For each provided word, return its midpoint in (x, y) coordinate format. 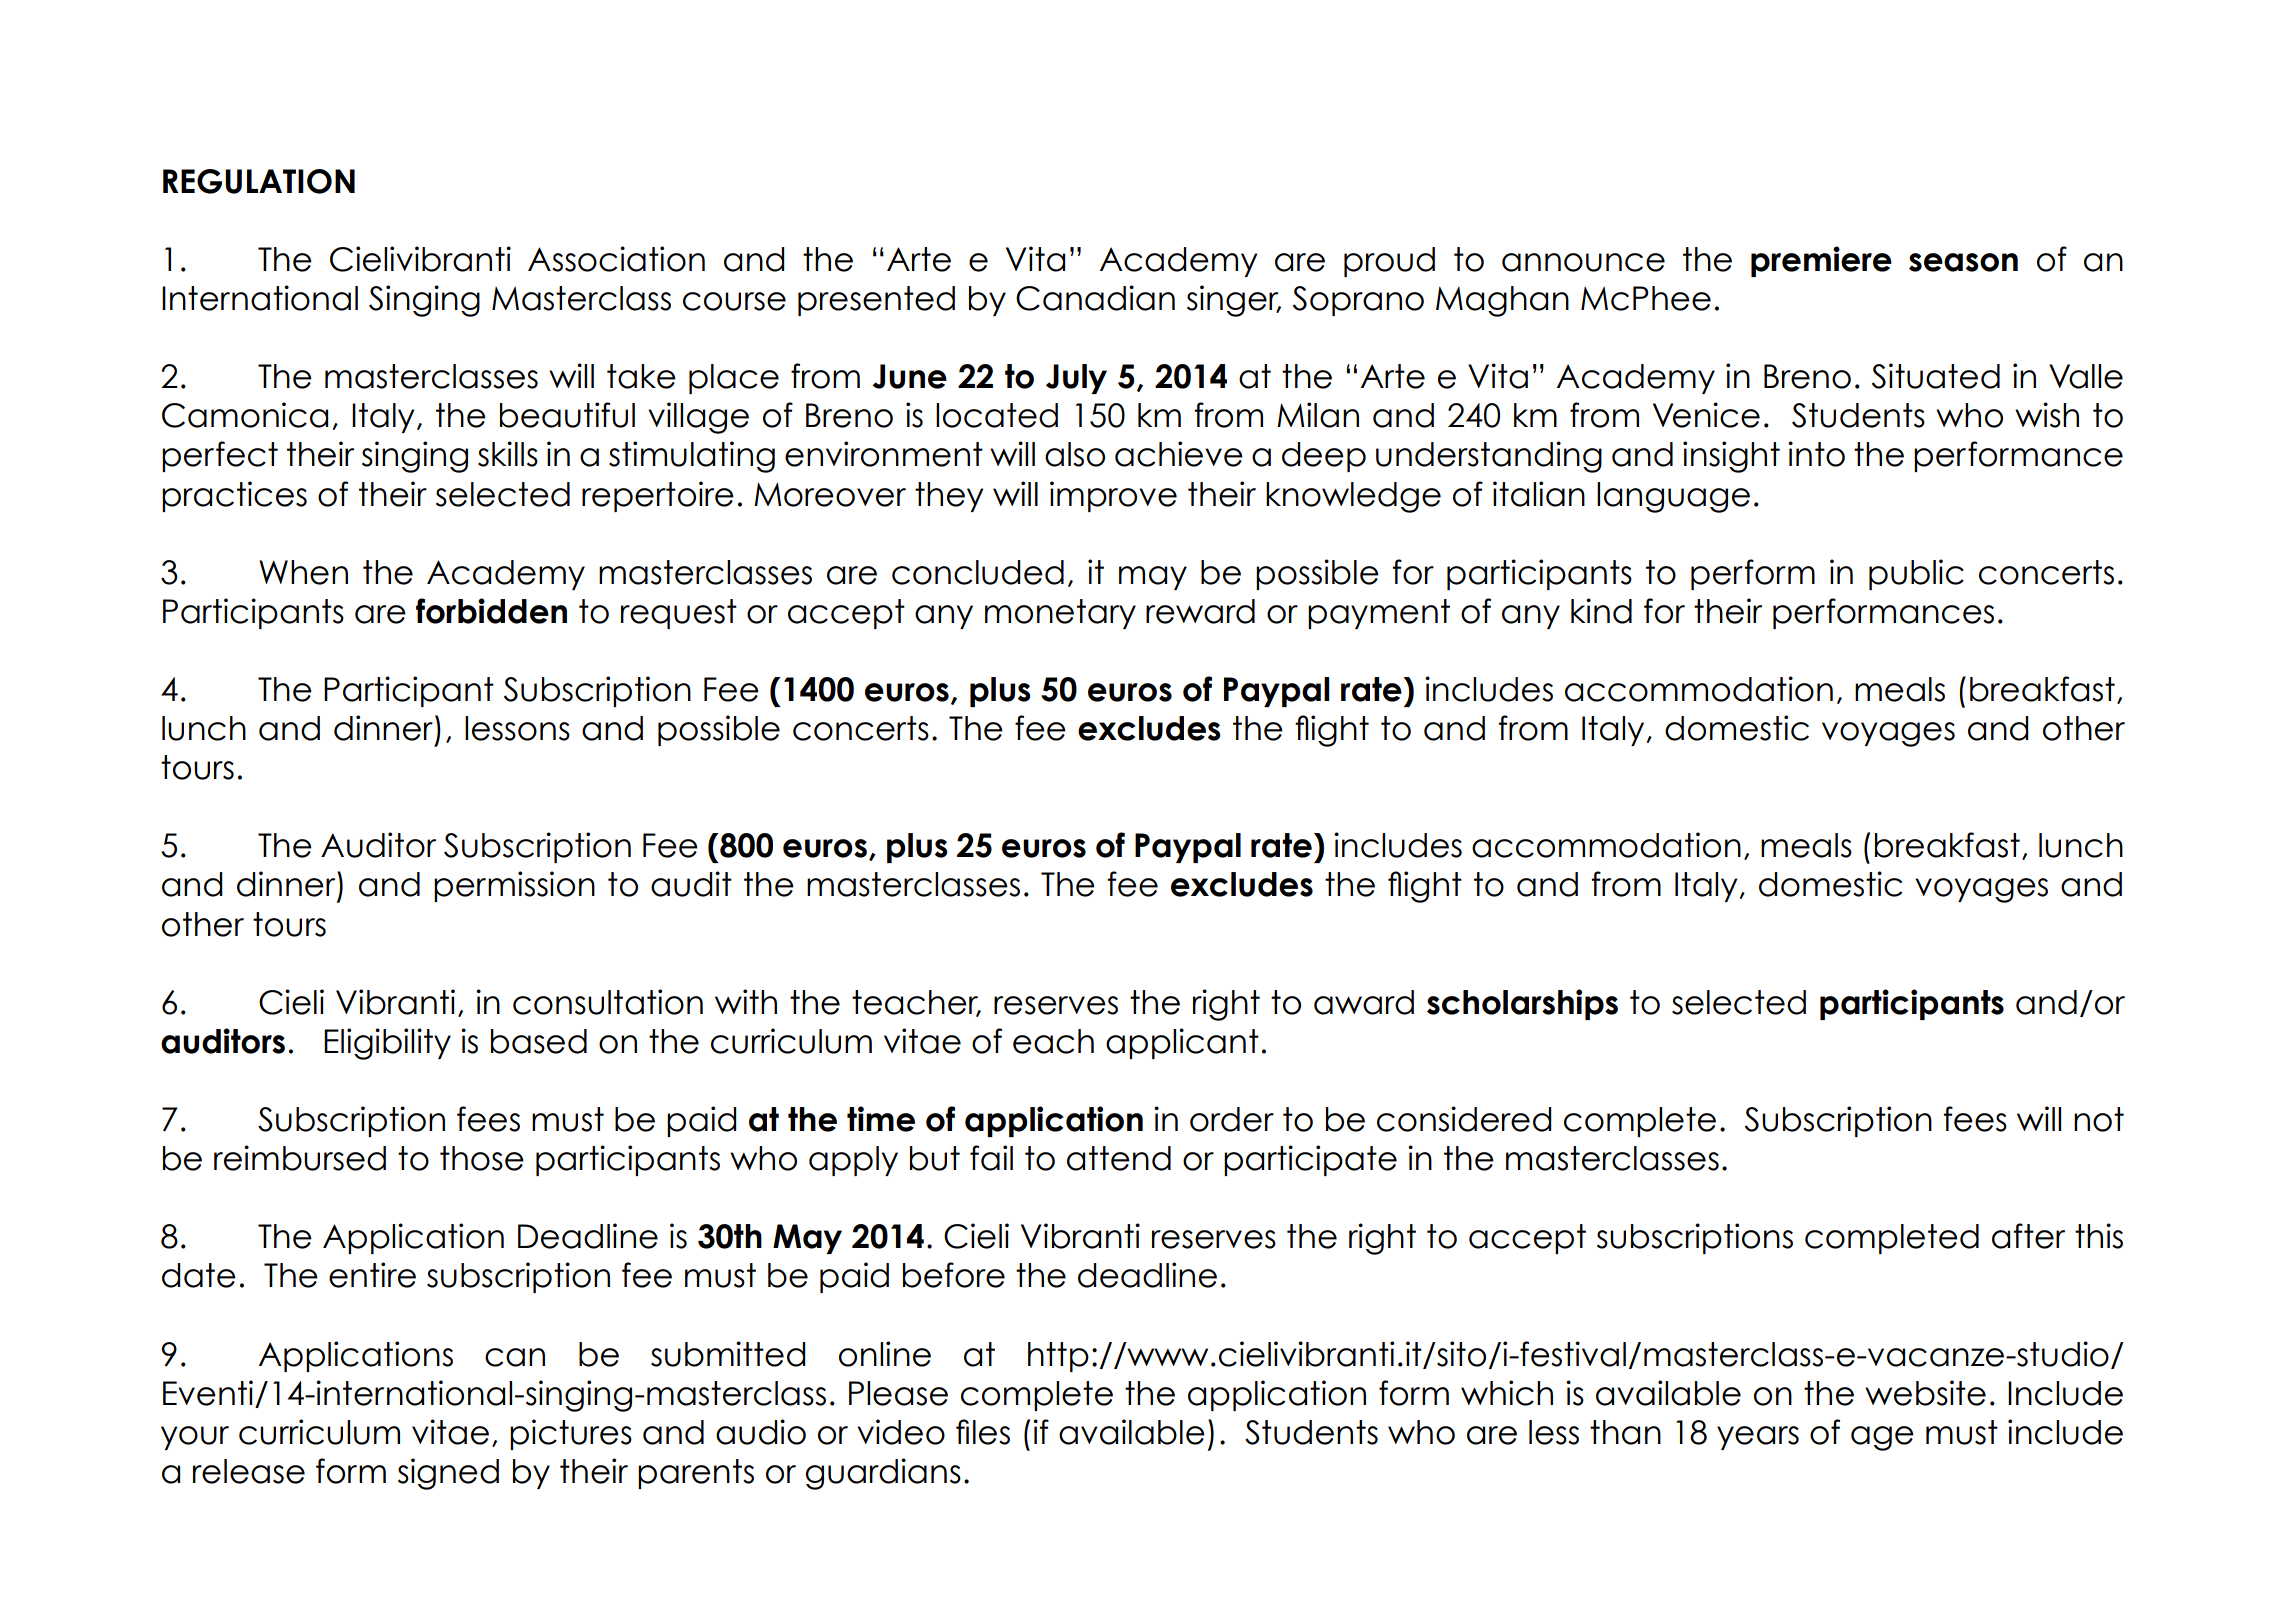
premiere (1821, 261)
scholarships (1522, 1004)
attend (1119, 1158)
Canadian (1095, 298)
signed (448, 1474)
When (303, 572)
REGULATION (259, 181)
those (482, 1158)
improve (1113, 496)
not (2099, 1119)
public (1916, 574)
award (1364, 1002)
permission (514, 886)
